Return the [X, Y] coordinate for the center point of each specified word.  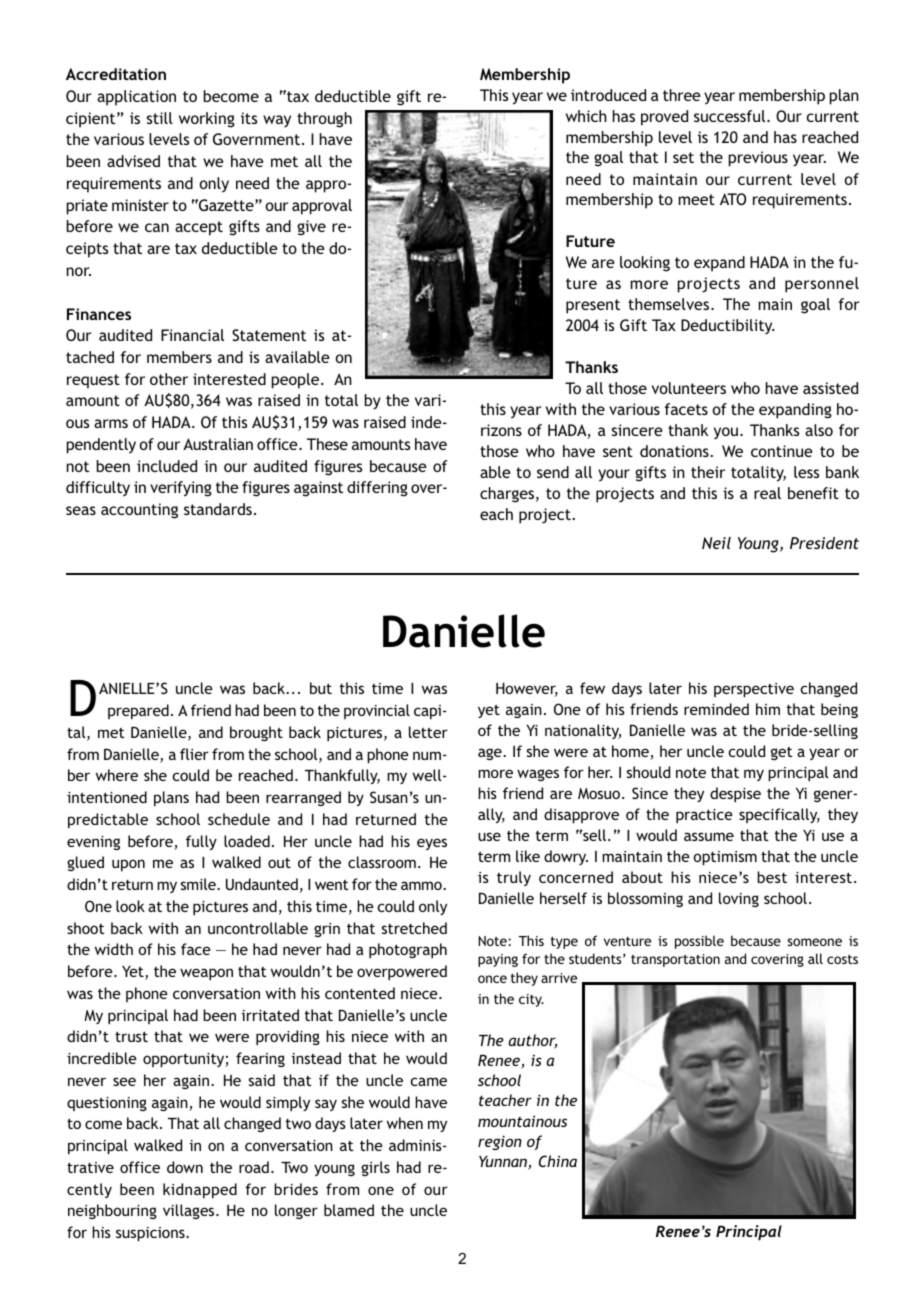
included [167, 466]
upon [128, 865]
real [767, 493]
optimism [725, 858]
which [586, 116]
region [500, 1142]
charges [507, 495]
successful [731, 116]
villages [190, 1211]
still [160, 118]
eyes [432, 844]
